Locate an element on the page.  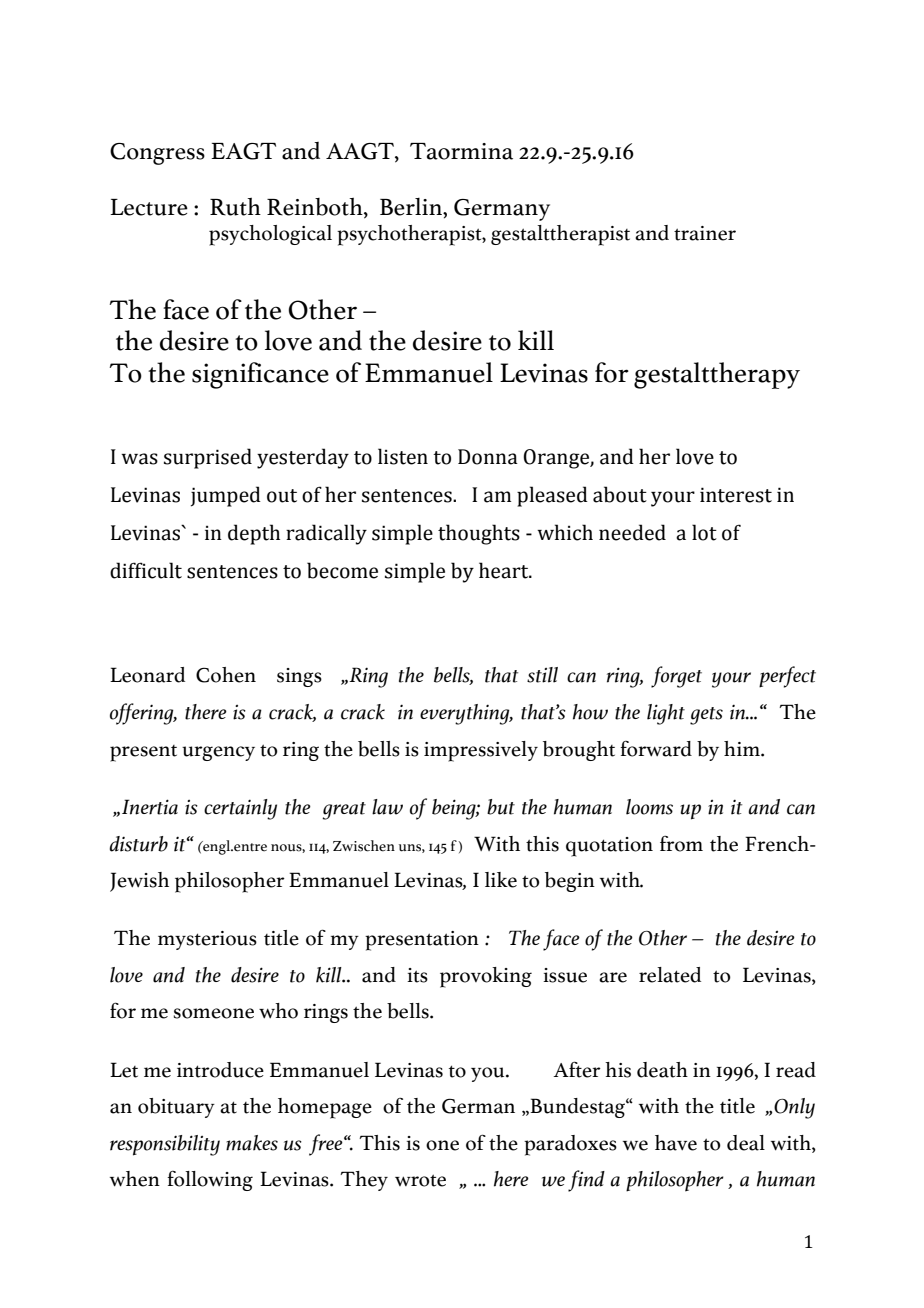
certainly is located at coordinates (240, 809).
